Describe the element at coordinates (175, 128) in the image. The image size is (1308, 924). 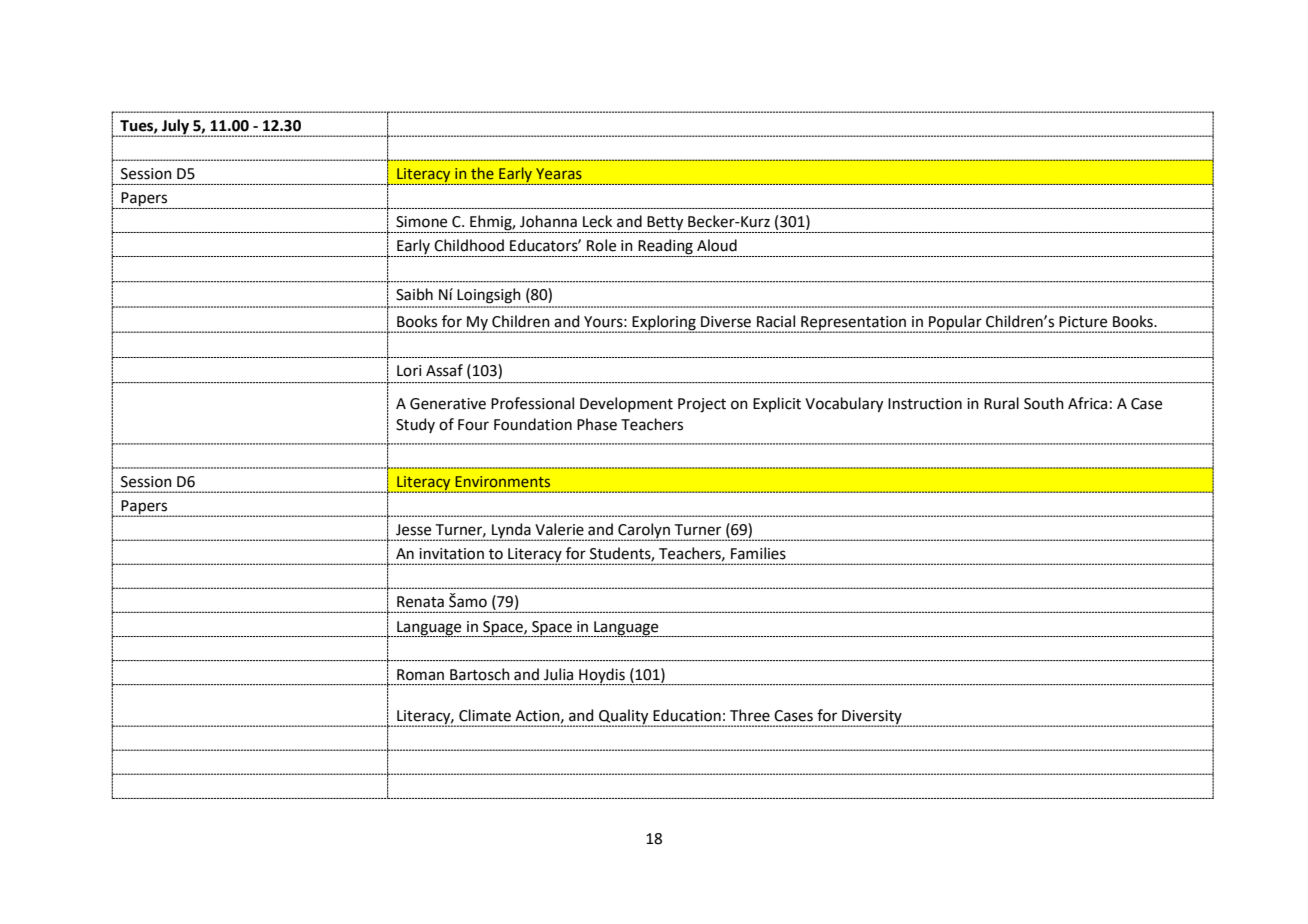
I see `July` at that location.
